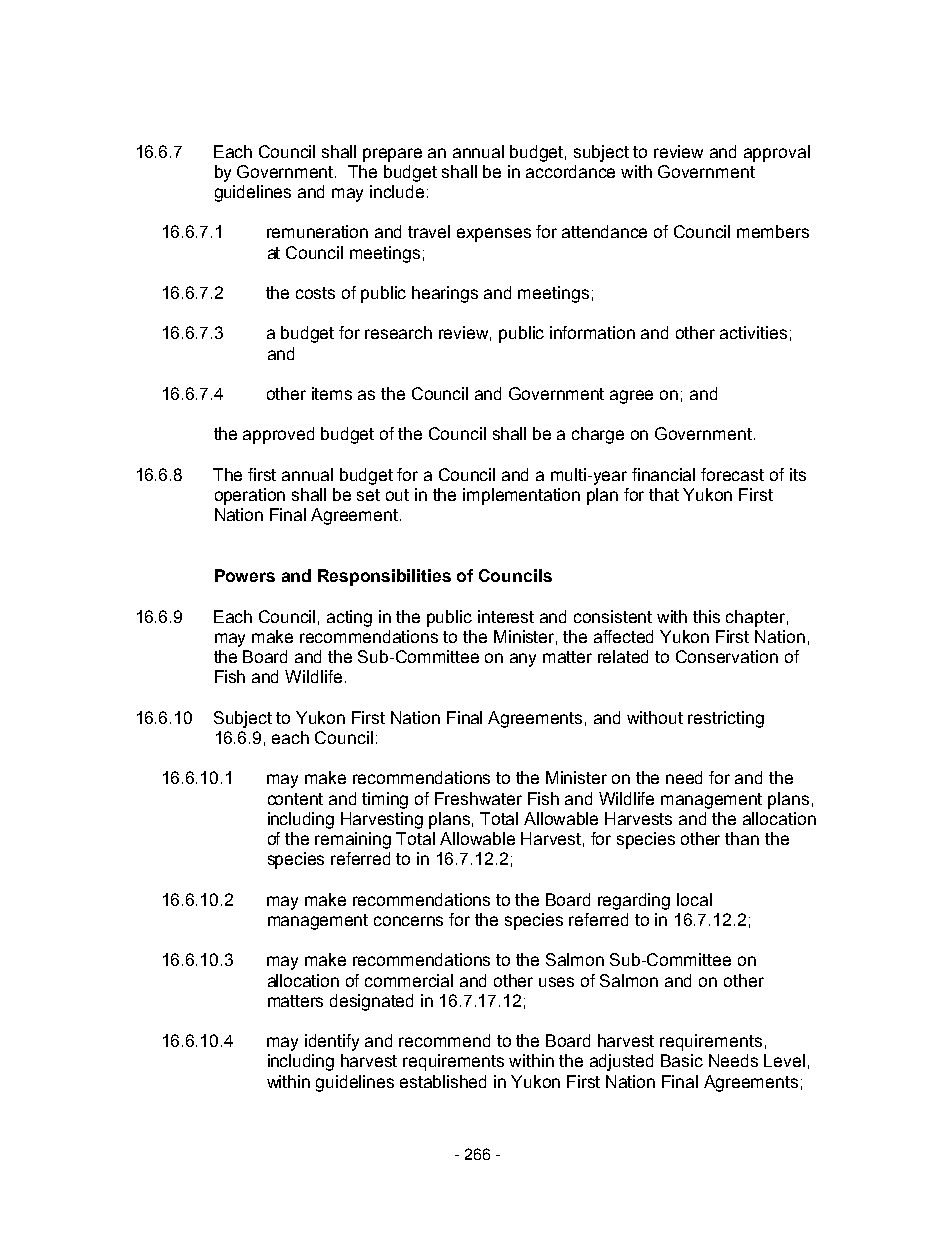 The width and height of the image is (952, 1233). I want to click on Freshwater, so click(478, 798).
